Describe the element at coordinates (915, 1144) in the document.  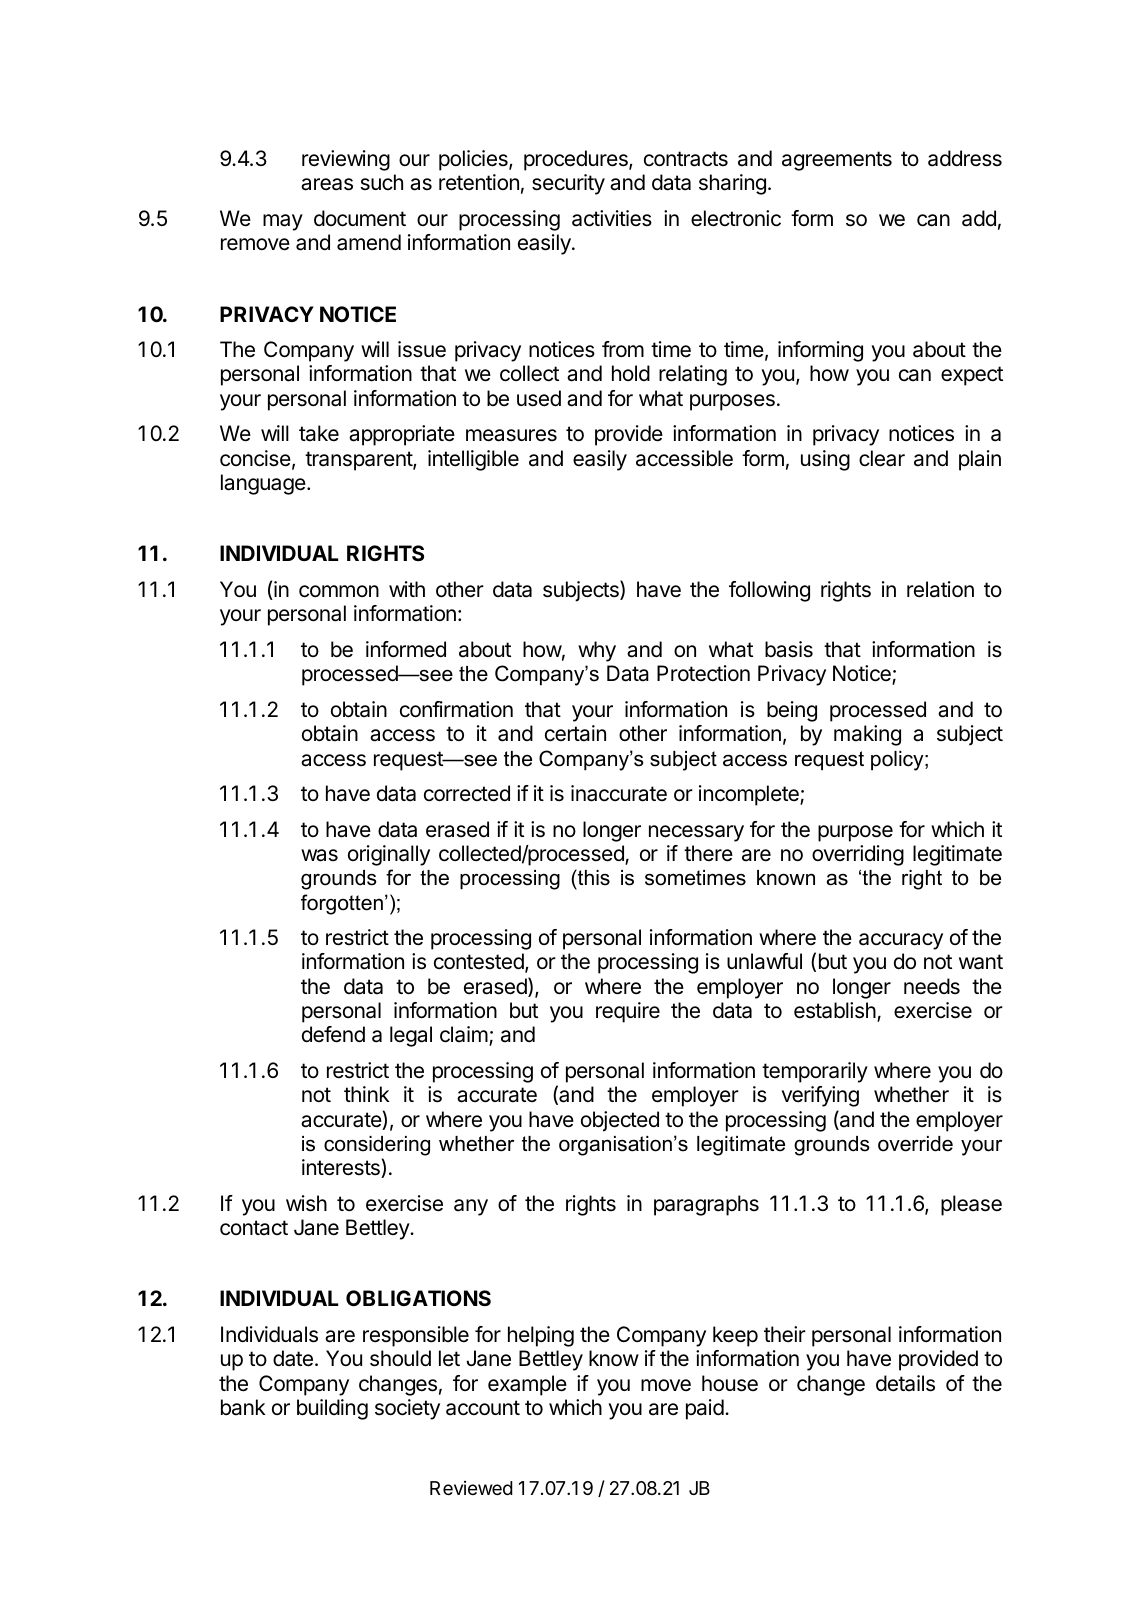
I see `override` at that location.
